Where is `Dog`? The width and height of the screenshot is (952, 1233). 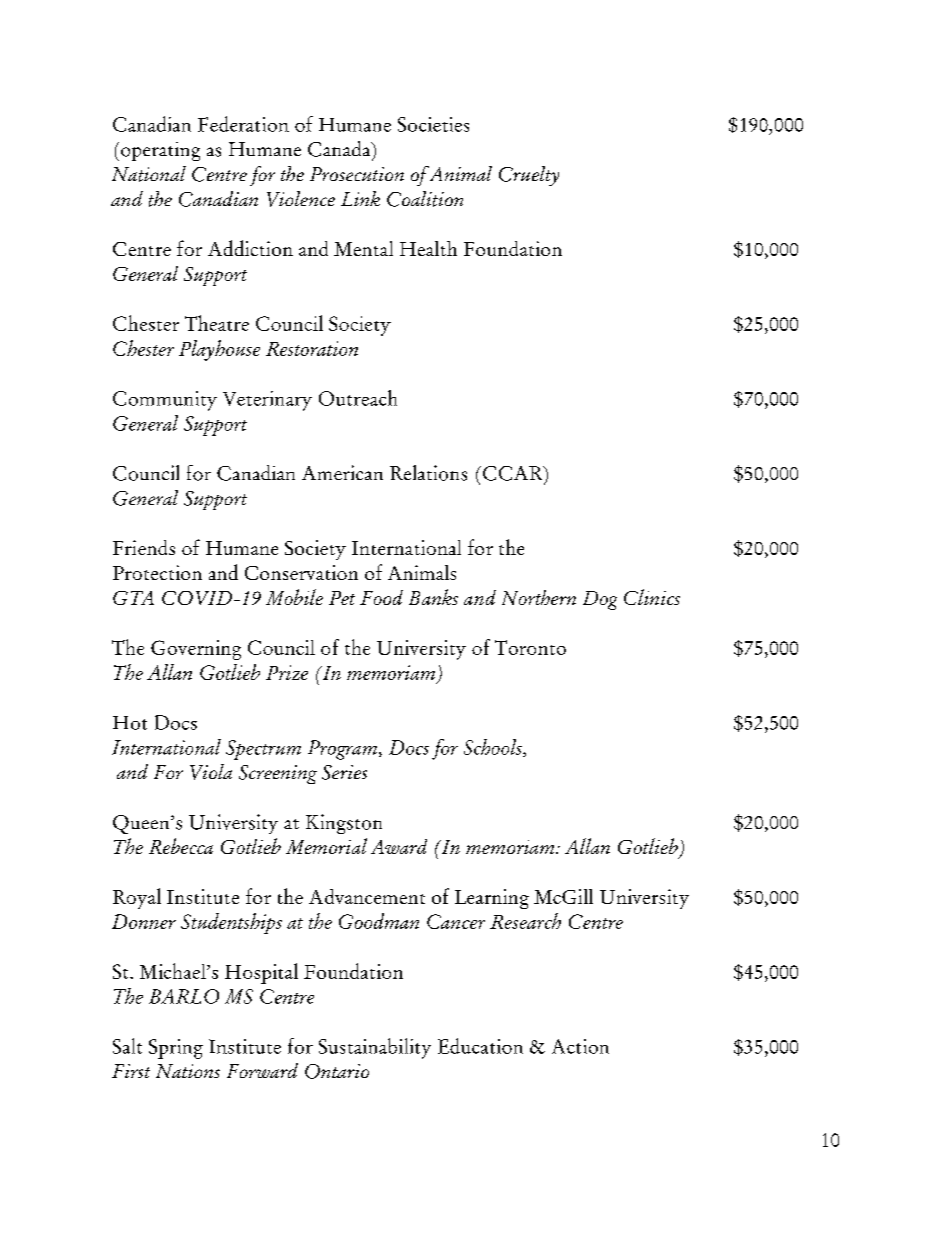
Dog is located at coordinates (600, 600).
